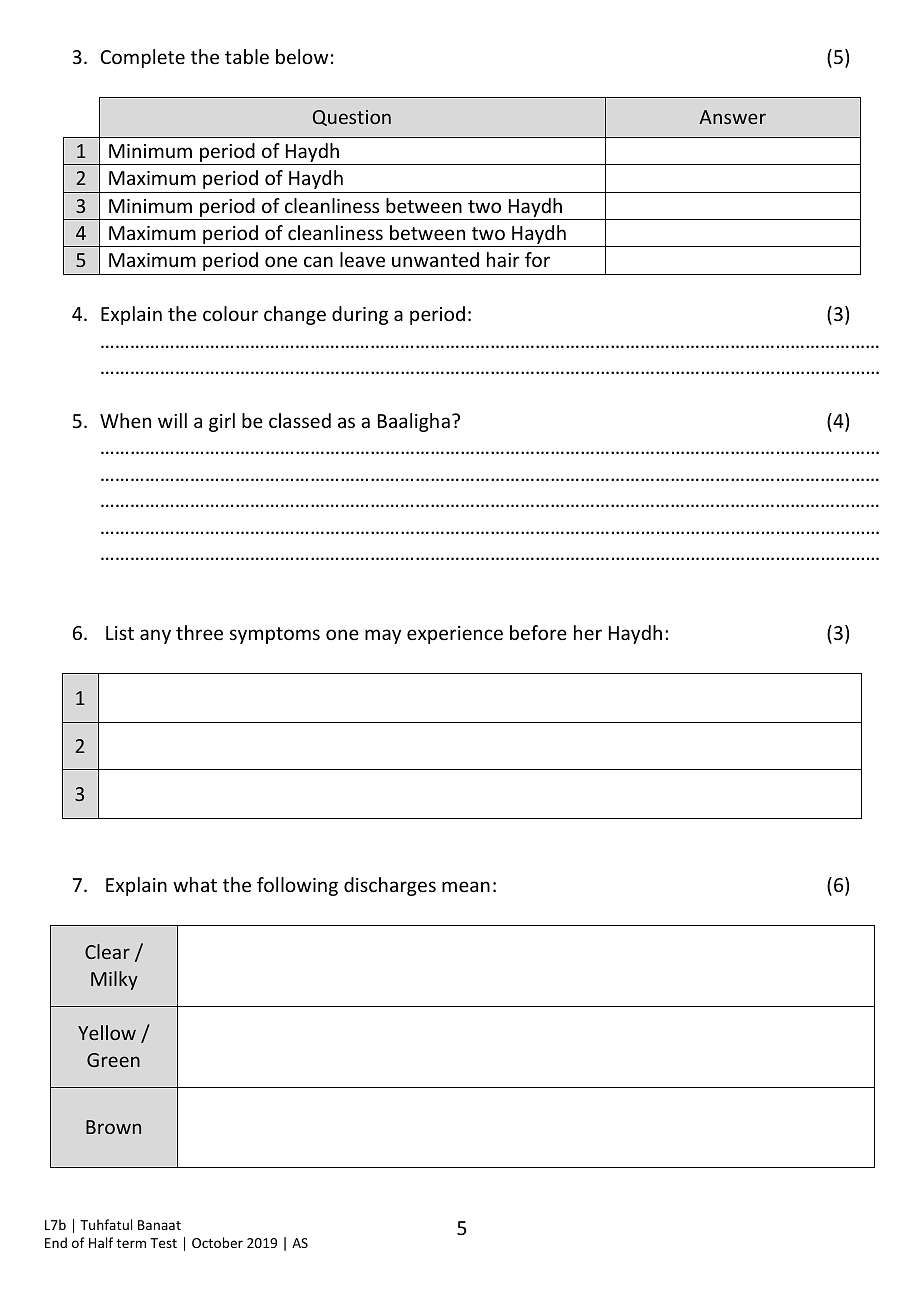 The width and height of the screenshot is (924, 1308). Describe the element at coordinates (125, 420) in the screenshot. I see `When` at that location.
